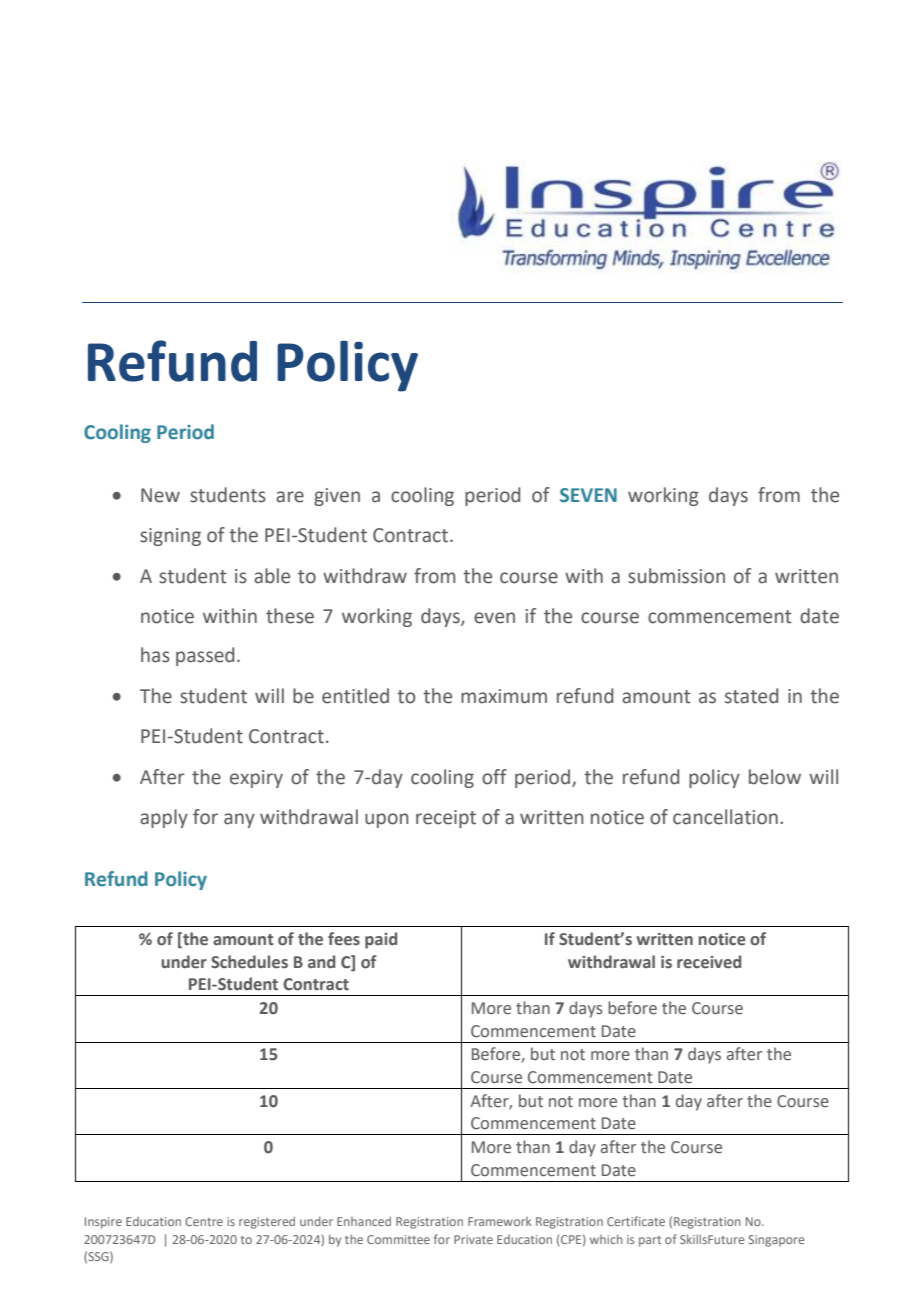 This document has width=924, height=1308. What do you see at coordinates (170, 537) in the document?
I see `signing` at bounding box center [170, 537].
